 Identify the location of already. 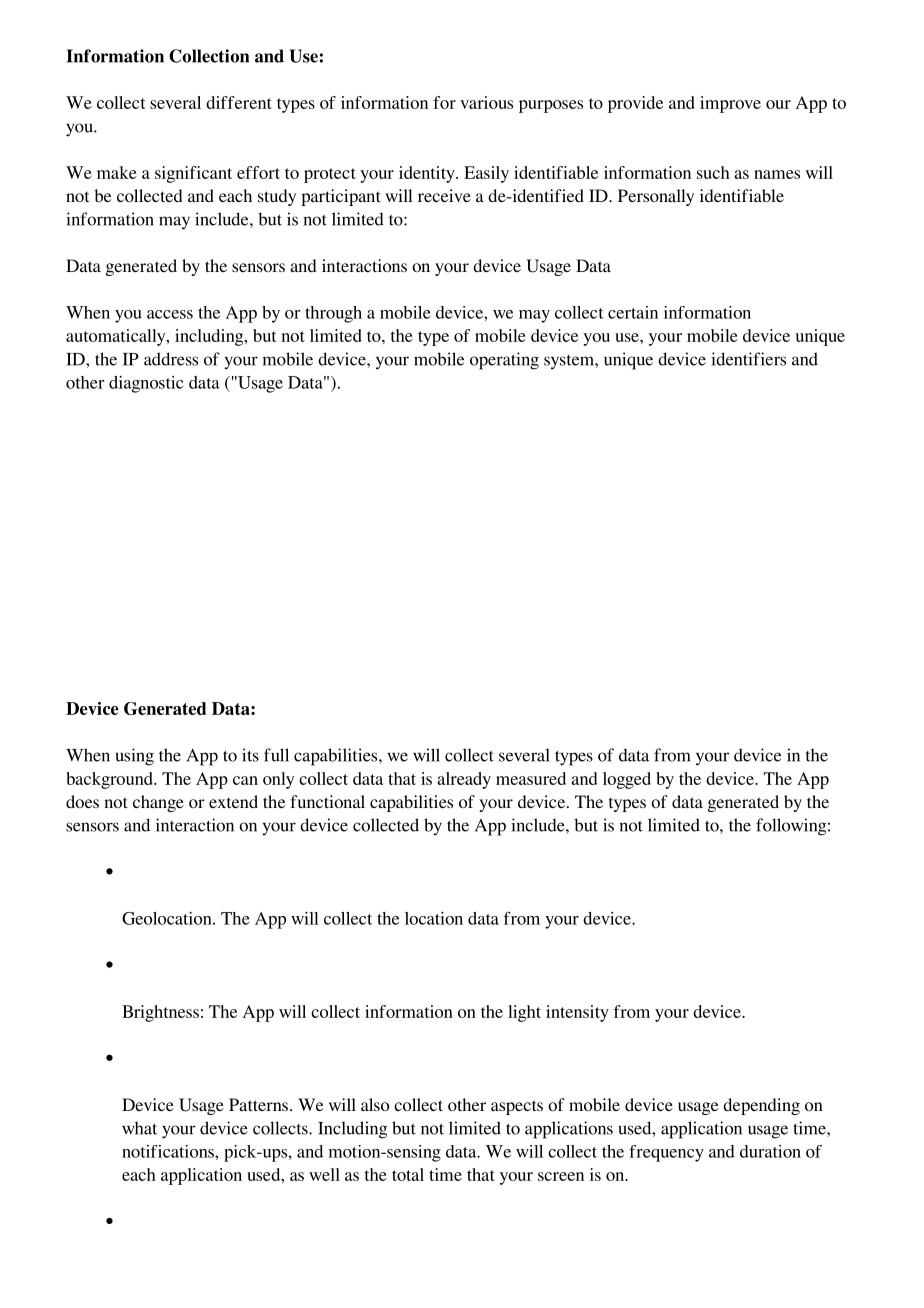
(464, 780).
